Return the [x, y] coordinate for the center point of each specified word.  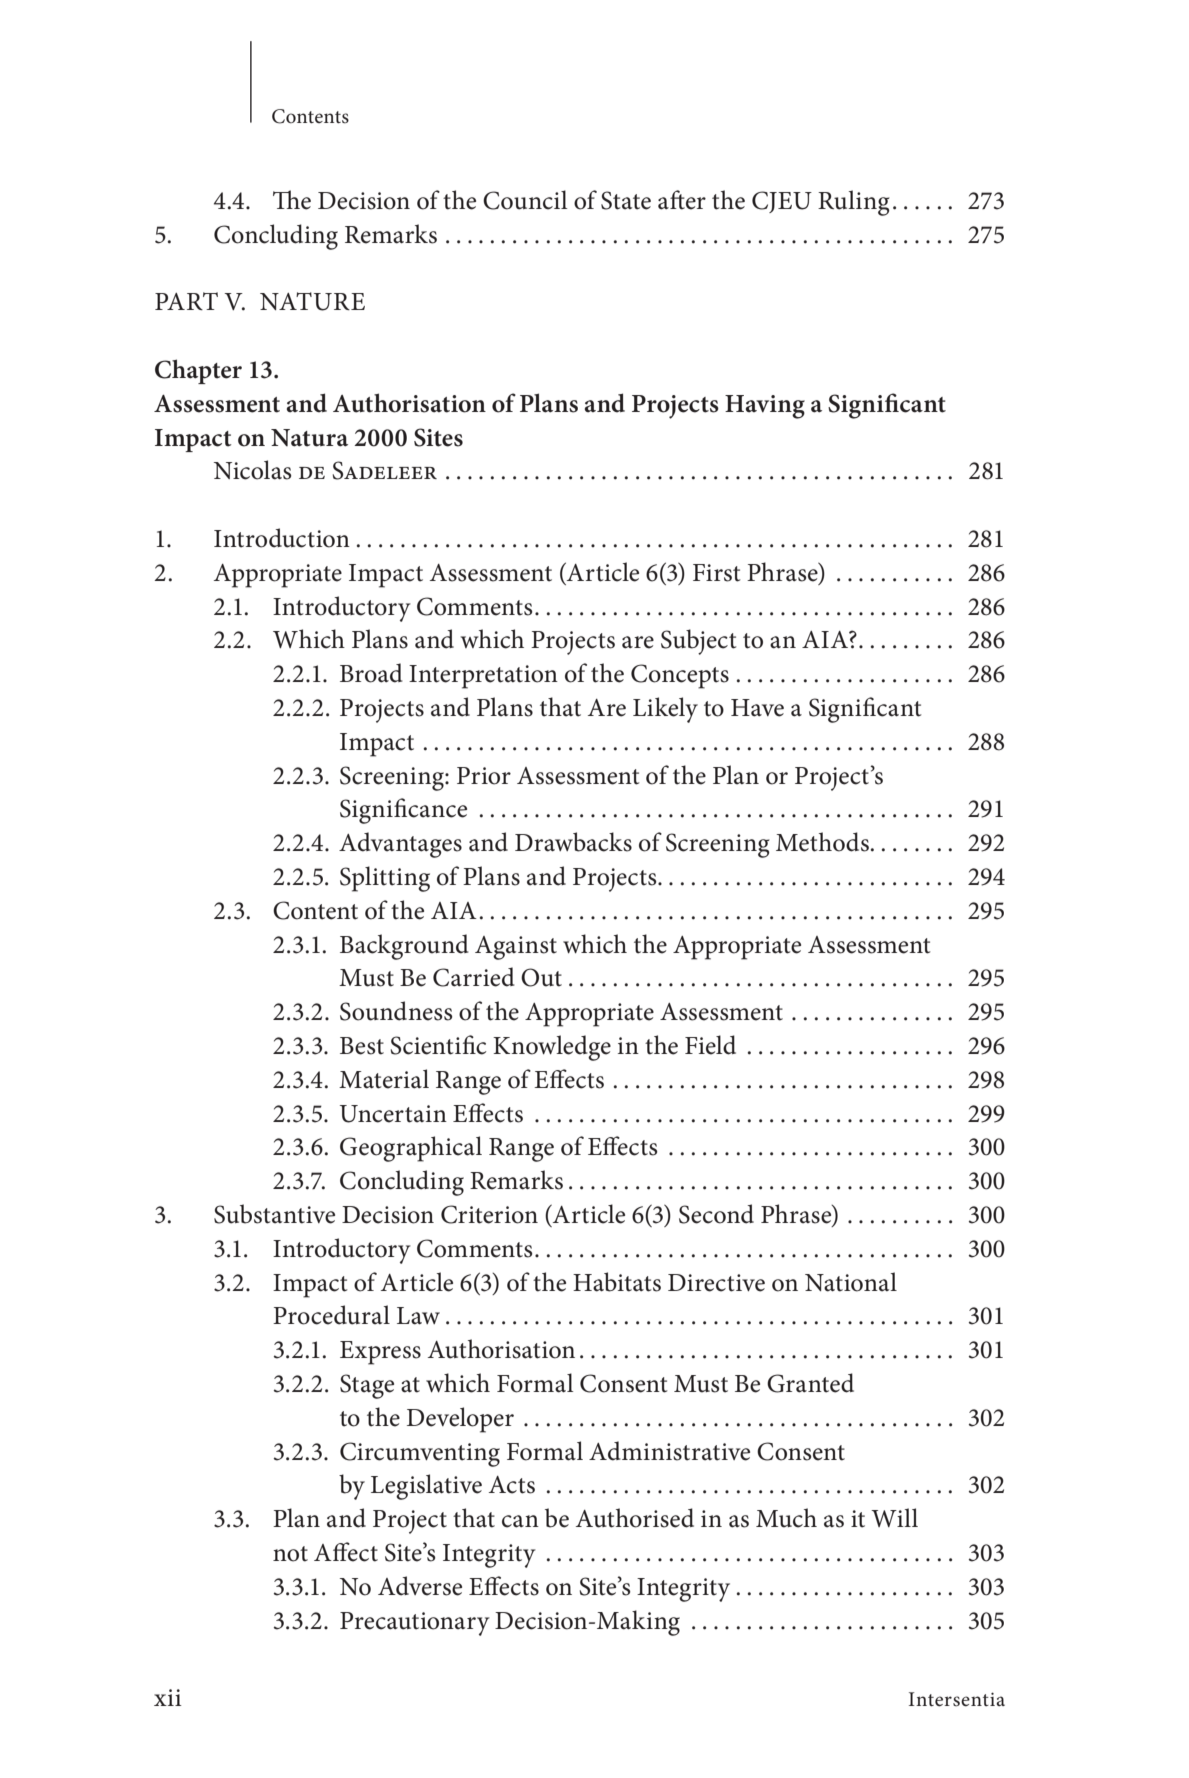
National [851, 1282]
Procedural [331, 1315]
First [716, 573]
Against [516, 948]
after [682, 200]
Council [525, 200]
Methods [822, 842]
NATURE [312, 301]
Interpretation [483, 677]
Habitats [617, 1282]
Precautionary [415, 1624]
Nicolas [253, 470]
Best [362, 1046]
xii [168, 1697]
